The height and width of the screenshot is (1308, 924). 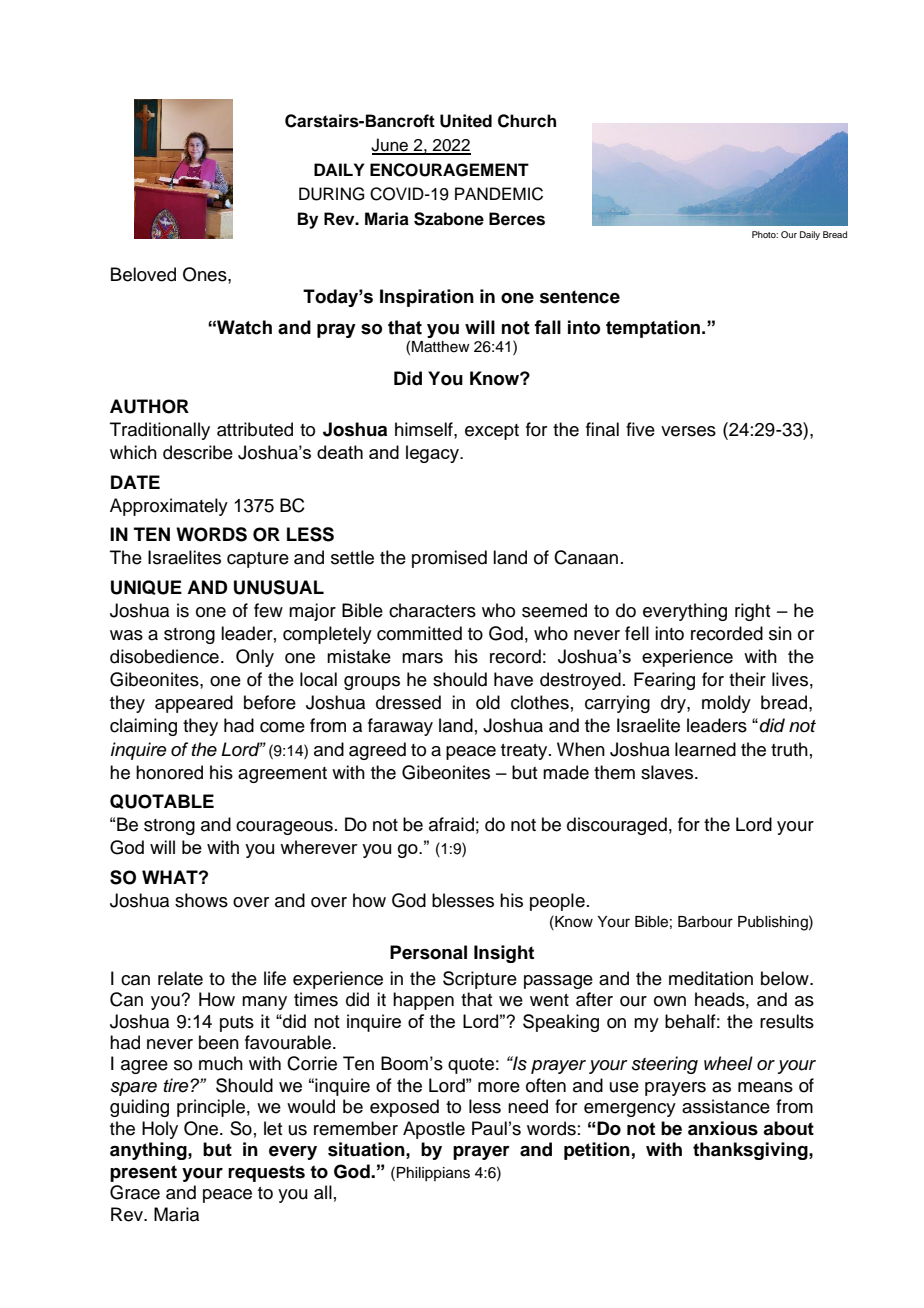 What do you see at coordinates (160, 431) in the screenshot?
I see `Traditionally` at bounding box center [160, 431].
